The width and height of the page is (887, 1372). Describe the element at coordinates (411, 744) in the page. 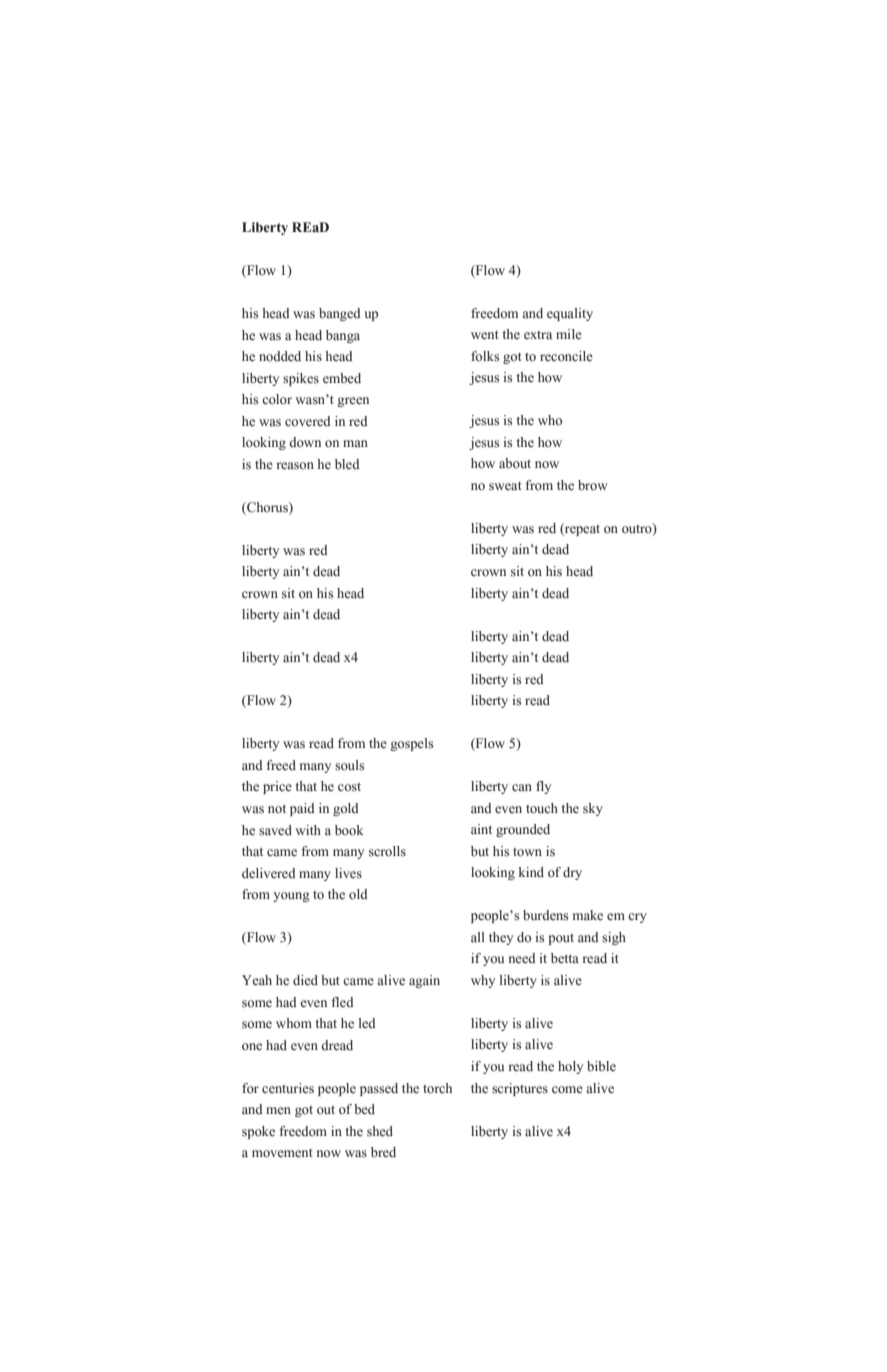

I see `gospels` at that location.
